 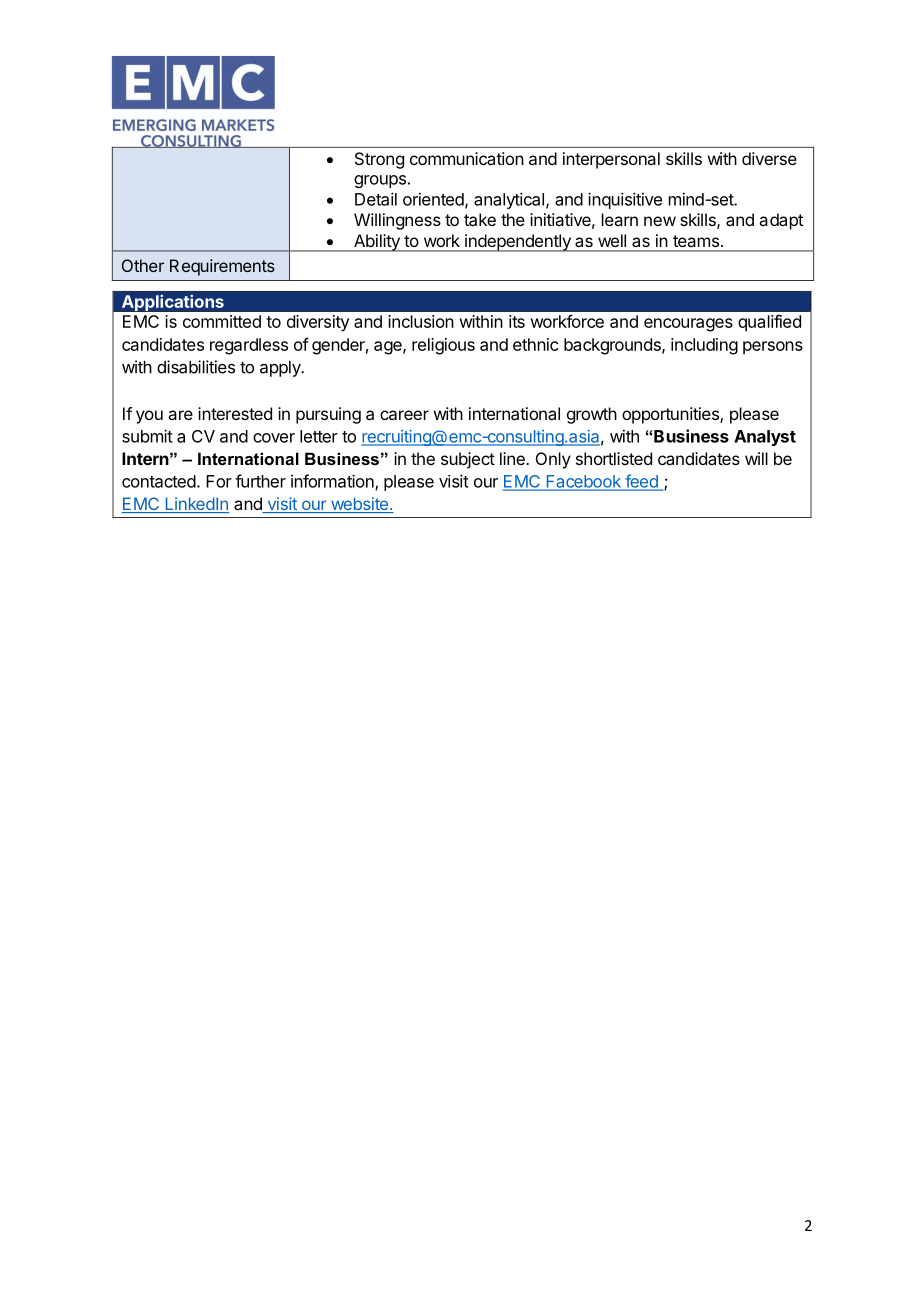 I want to click on diverse, so click(x=769, y=158).
